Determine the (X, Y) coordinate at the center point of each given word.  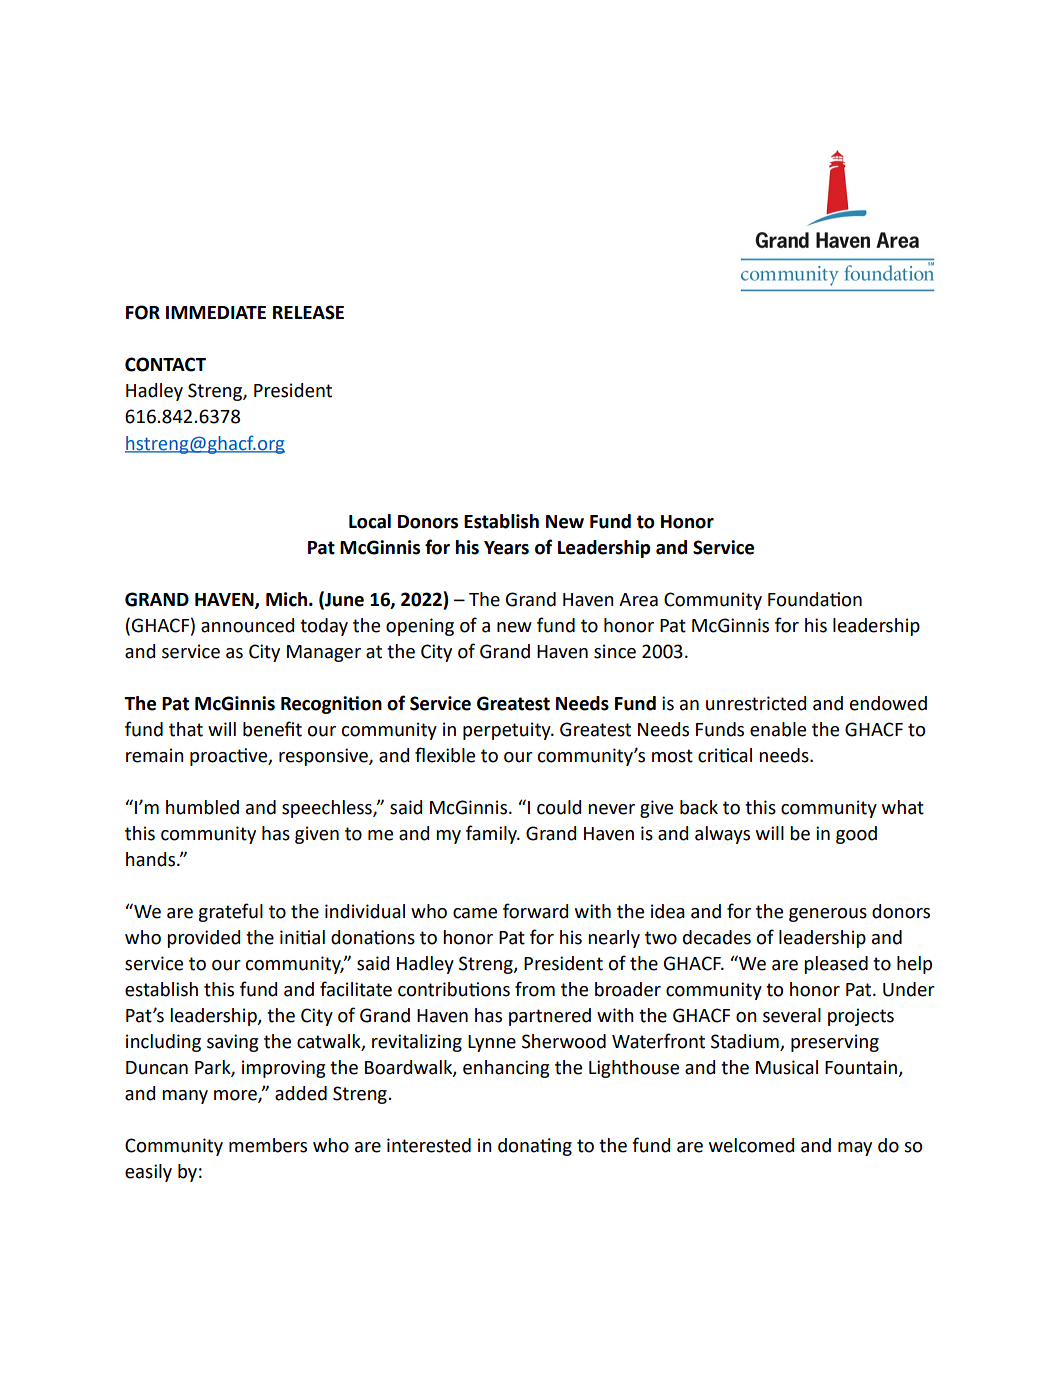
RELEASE (308, 312)
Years (506, 548)
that (186, 729)
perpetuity (508, 731)
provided (203, 939)
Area (638, 600)
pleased (836, 965)
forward (535, 911)
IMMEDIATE (216, 312)
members (268, 1145)
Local (370, 521)
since (615, 651)
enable (778, 729)
